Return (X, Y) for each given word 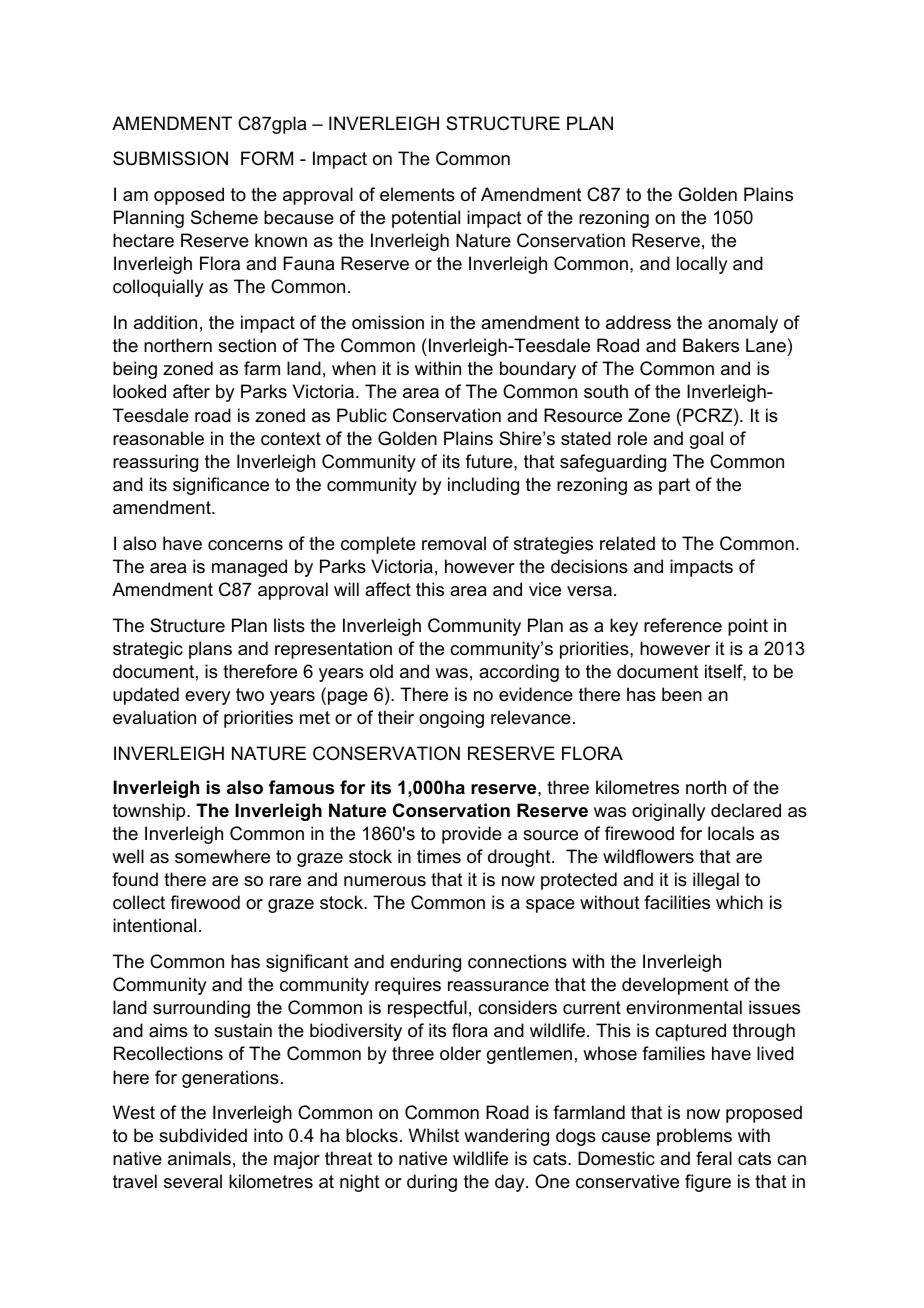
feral (714, 1158)
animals (199, 1158)
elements (417, 194)
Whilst (434, 1135)
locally (702, 265)
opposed (189, 196)
